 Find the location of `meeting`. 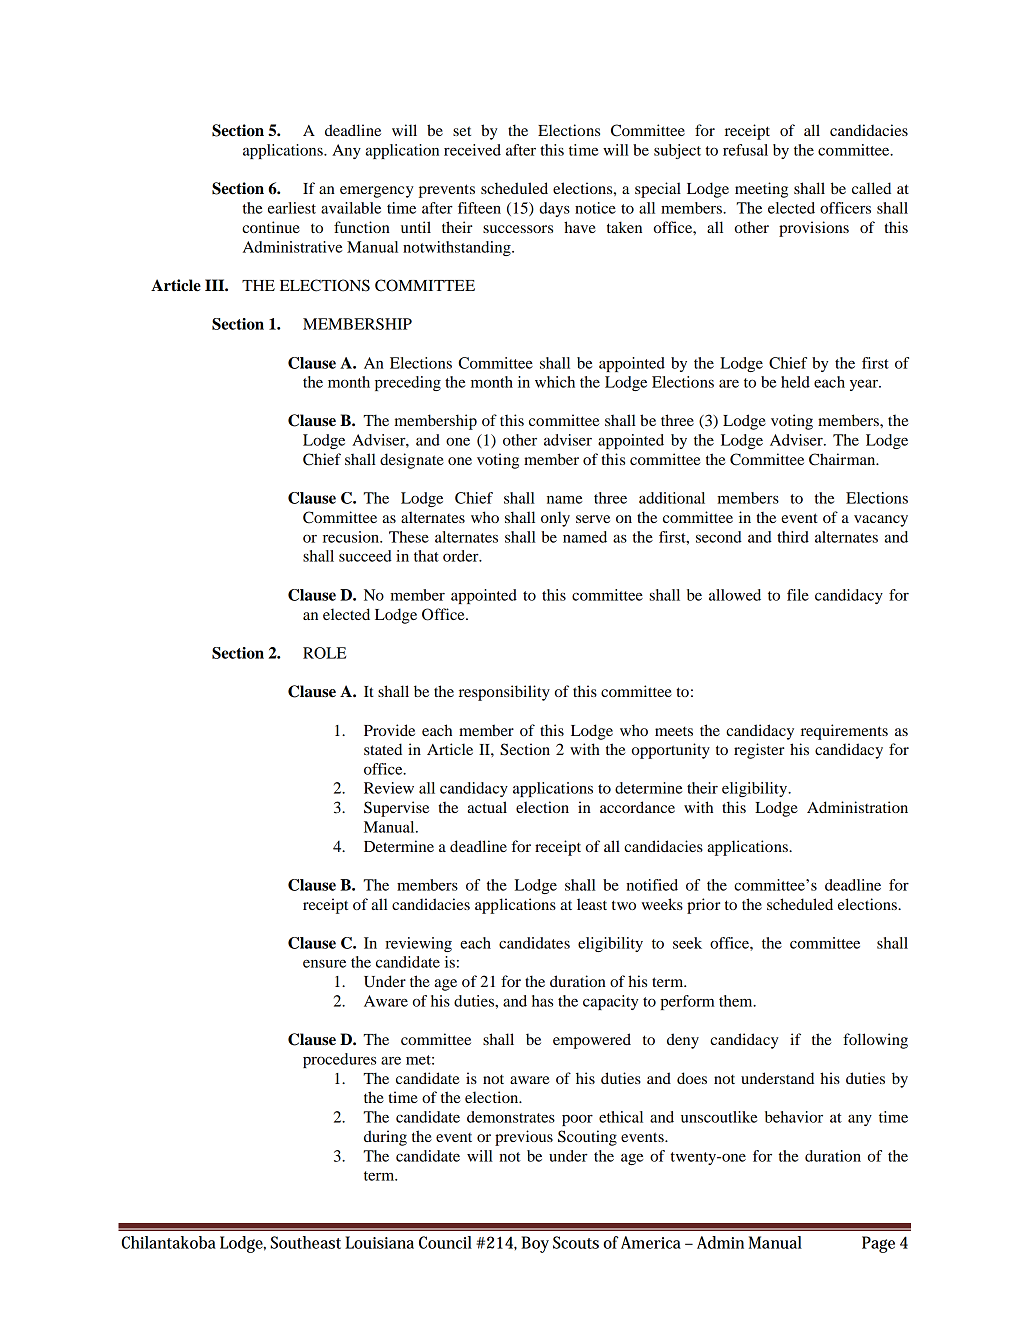

meeting is located at coordinates (761, 190).
